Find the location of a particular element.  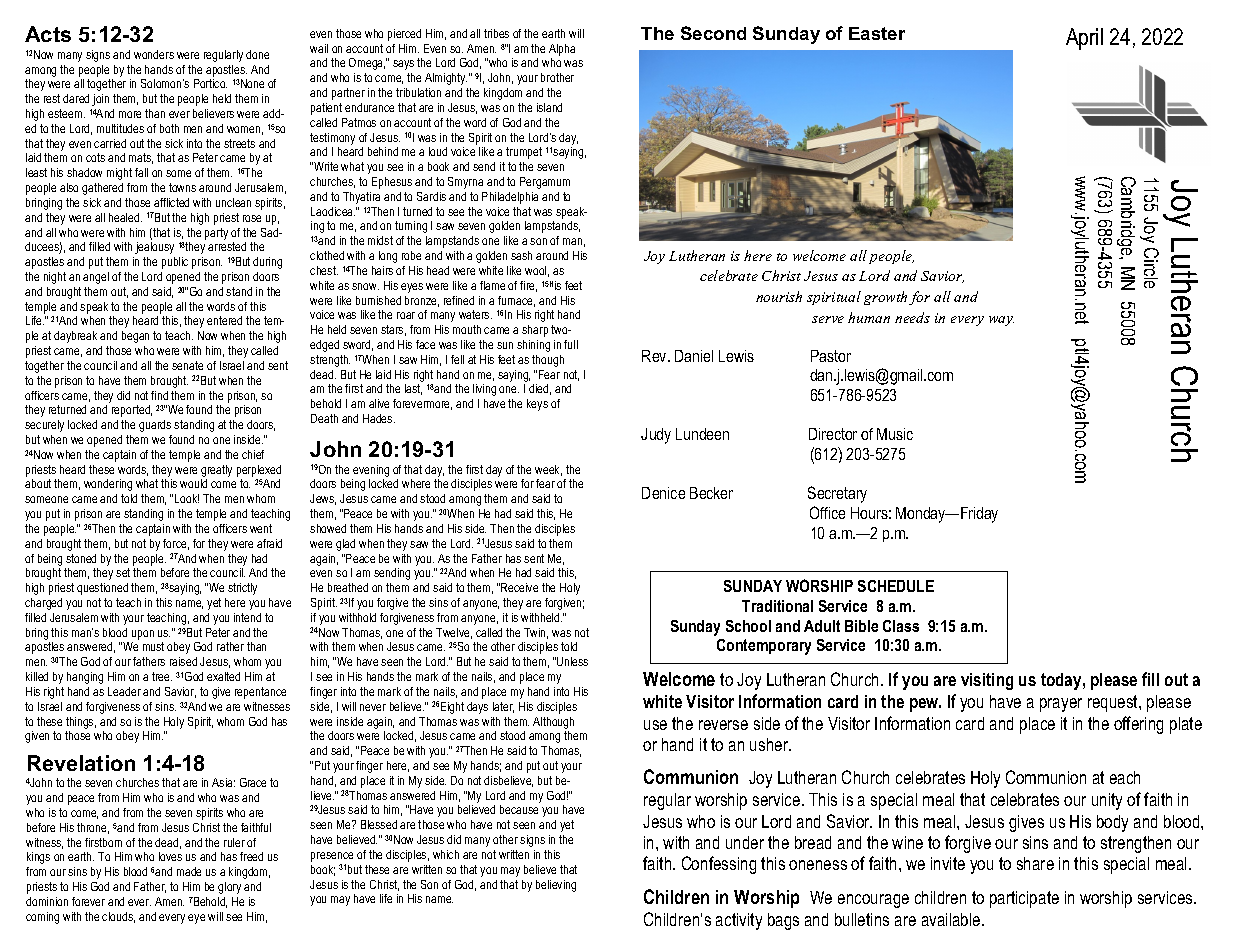

April is located at coordinates (1084, 39).
